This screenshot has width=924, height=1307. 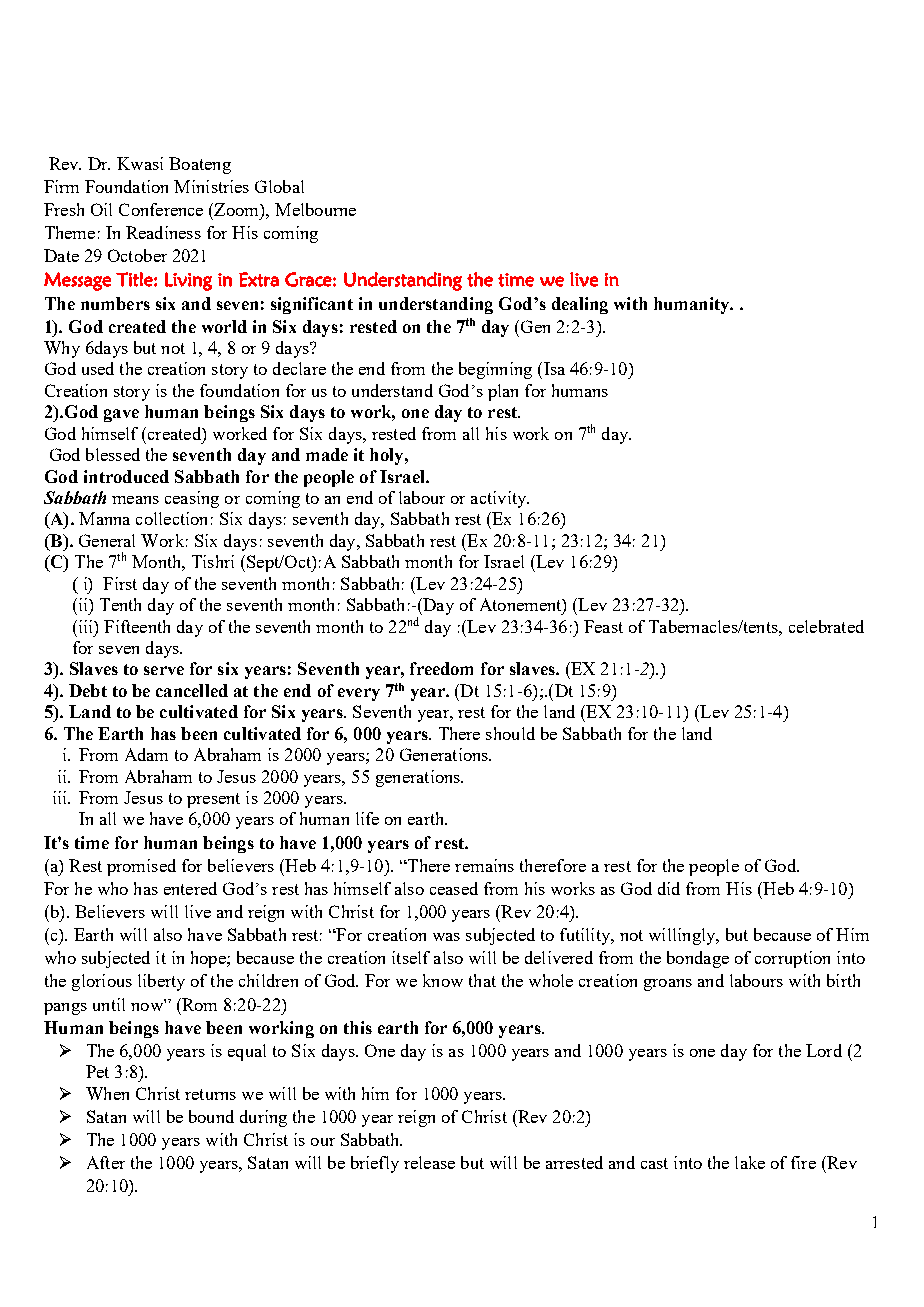 What do you see at coordinates (669, 888) in the screenshot?
I see `did` at bounding box center [669, 888].
